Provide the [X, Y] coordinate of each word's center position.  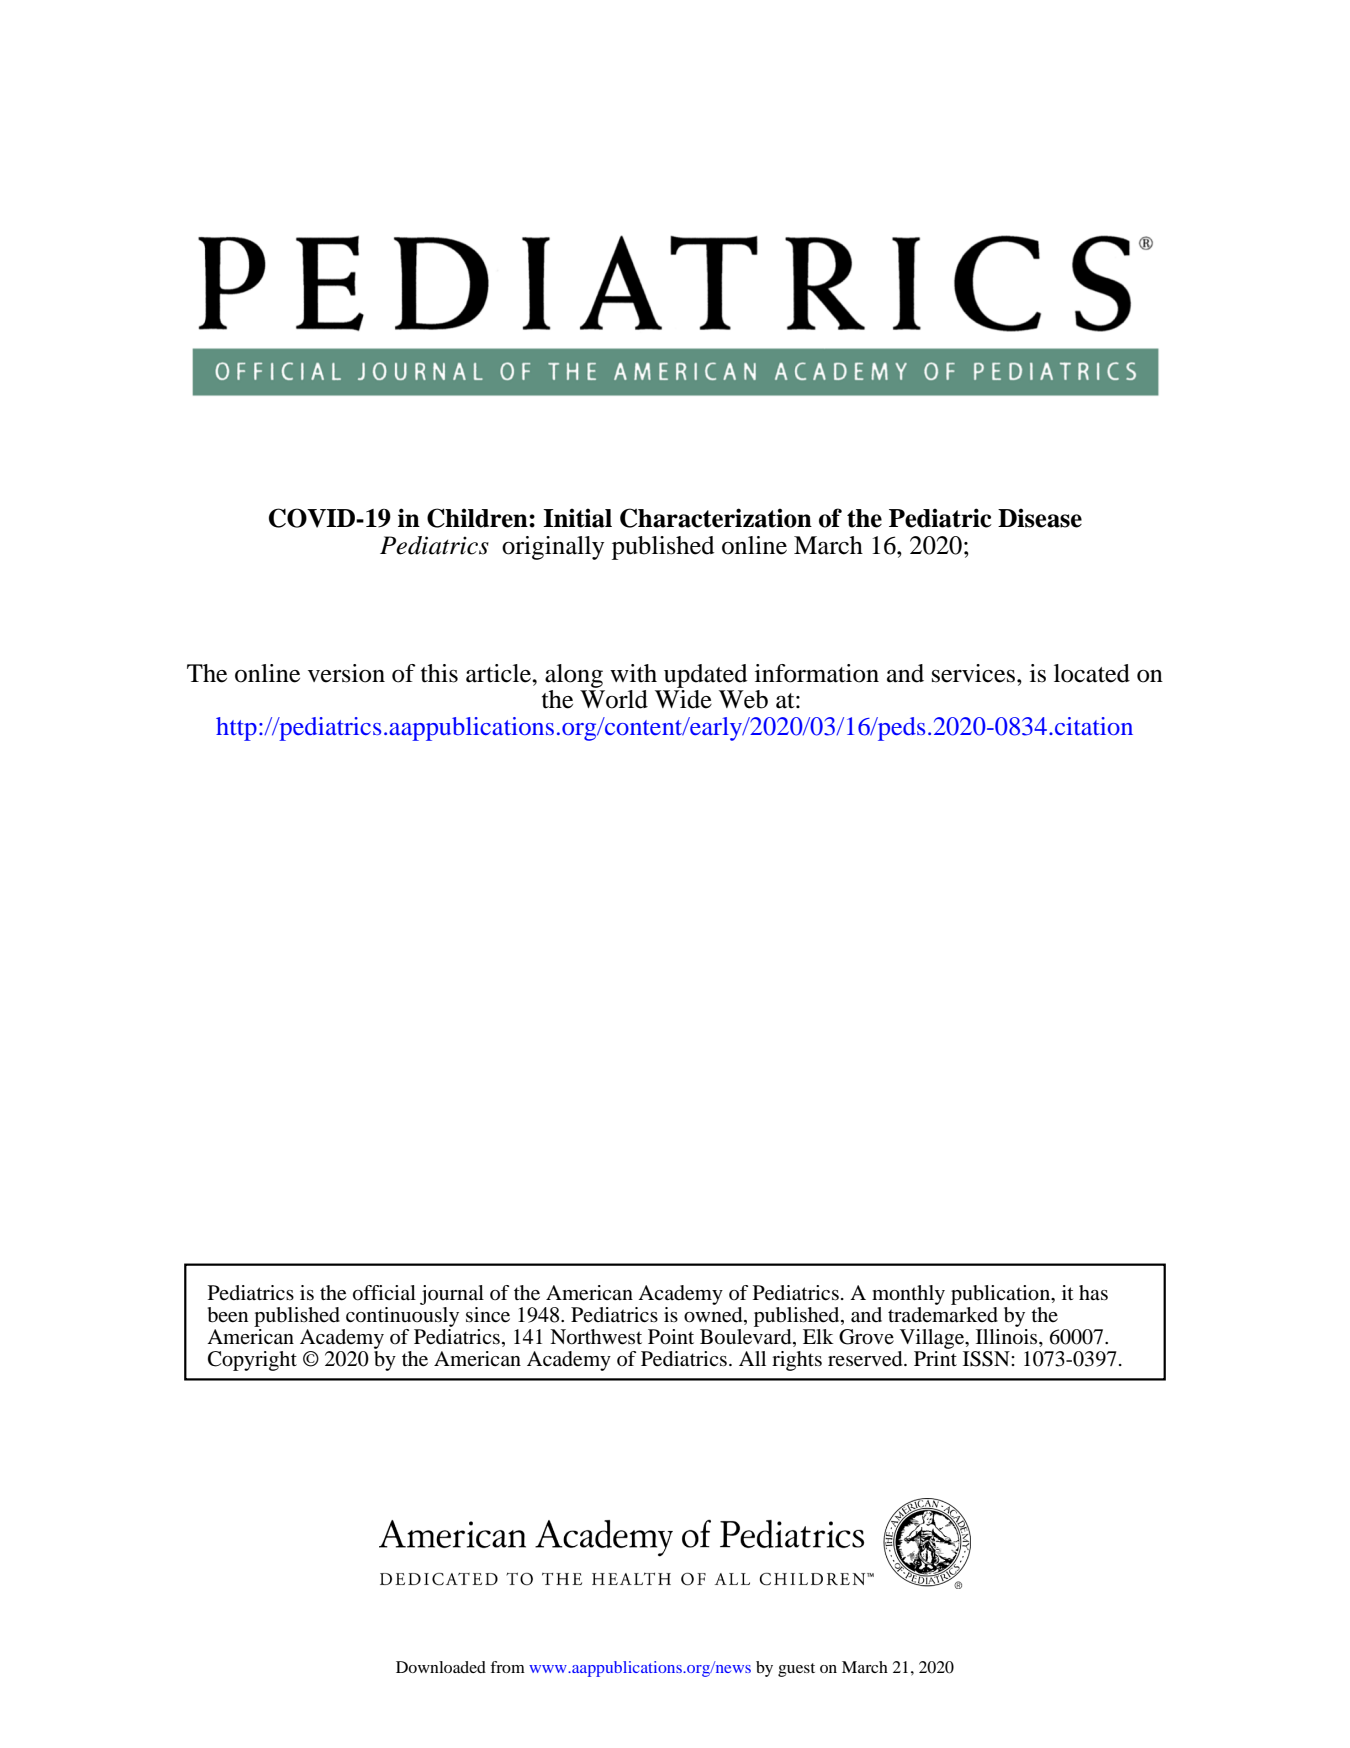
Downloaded [441, 1667]
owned [714, 1314]
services [975, 673]
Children [478, 518]
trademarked [943, 1313]
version [346, 673]
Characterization [716, 518]
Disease [1040, 518]
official [384, 1293]
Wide [683, 699]
